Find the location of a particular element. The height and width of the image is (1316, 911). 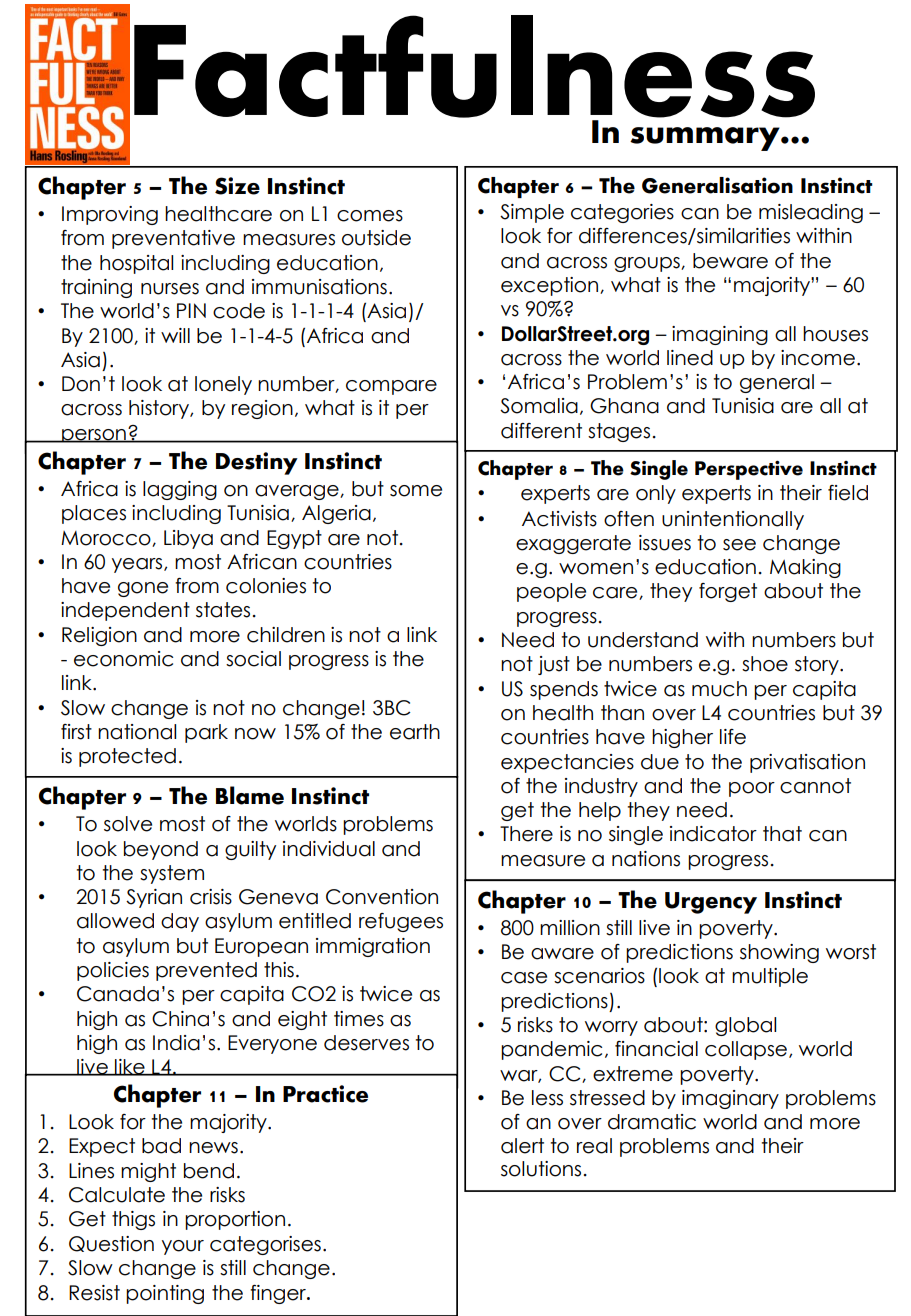

Perspective is located at coordinates (749, 470).
